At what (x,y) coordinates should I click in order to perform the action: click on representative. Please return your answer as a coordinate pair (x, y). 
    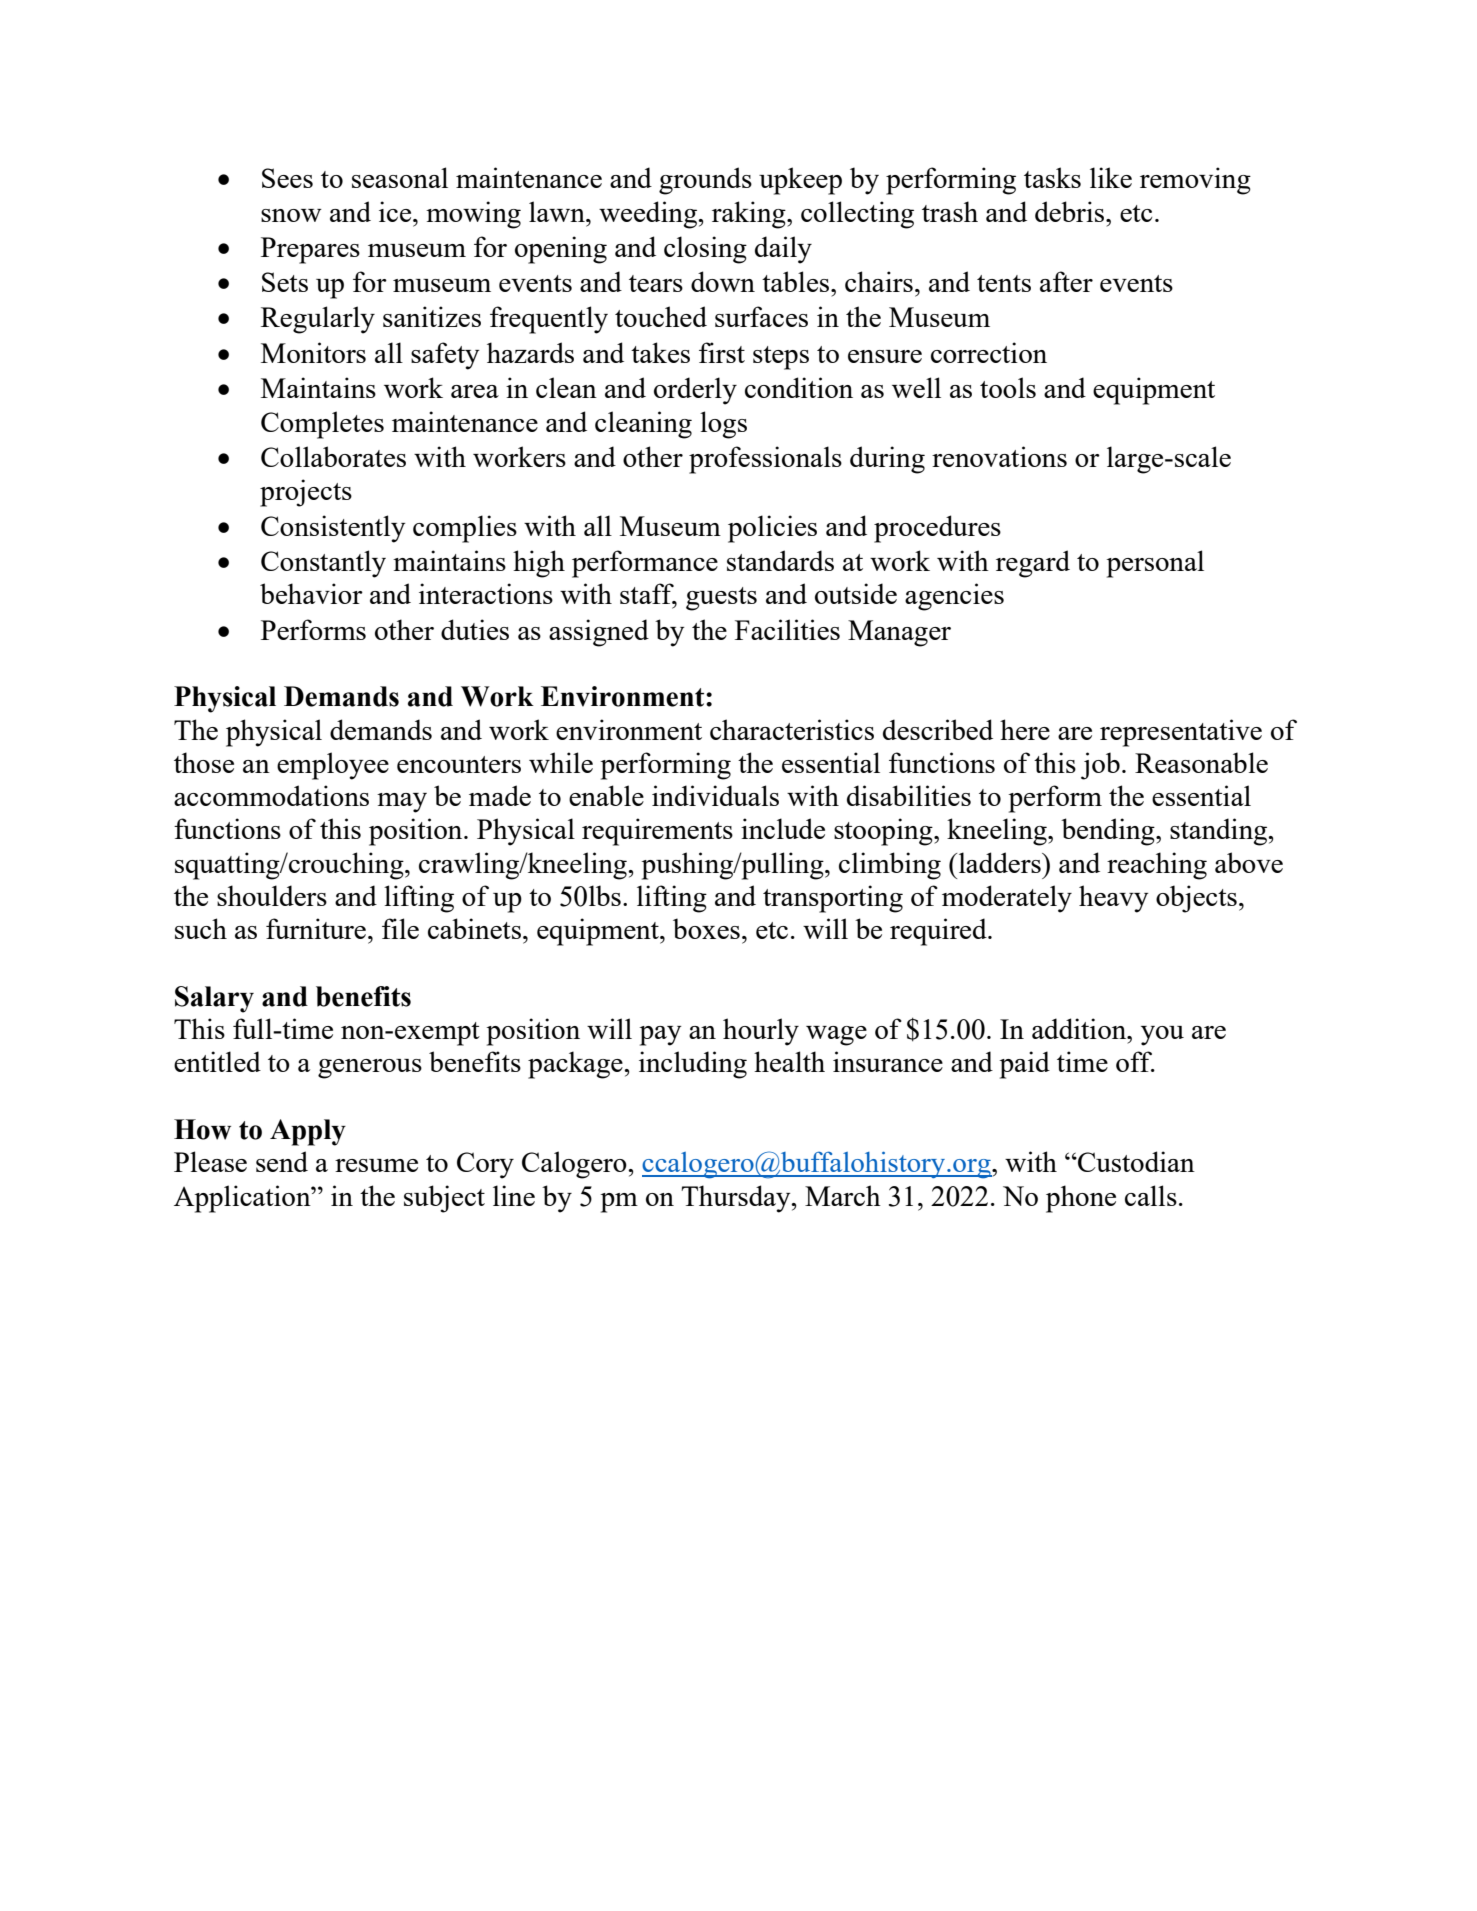
    Looking at the image, I should click on (1181, 733).
